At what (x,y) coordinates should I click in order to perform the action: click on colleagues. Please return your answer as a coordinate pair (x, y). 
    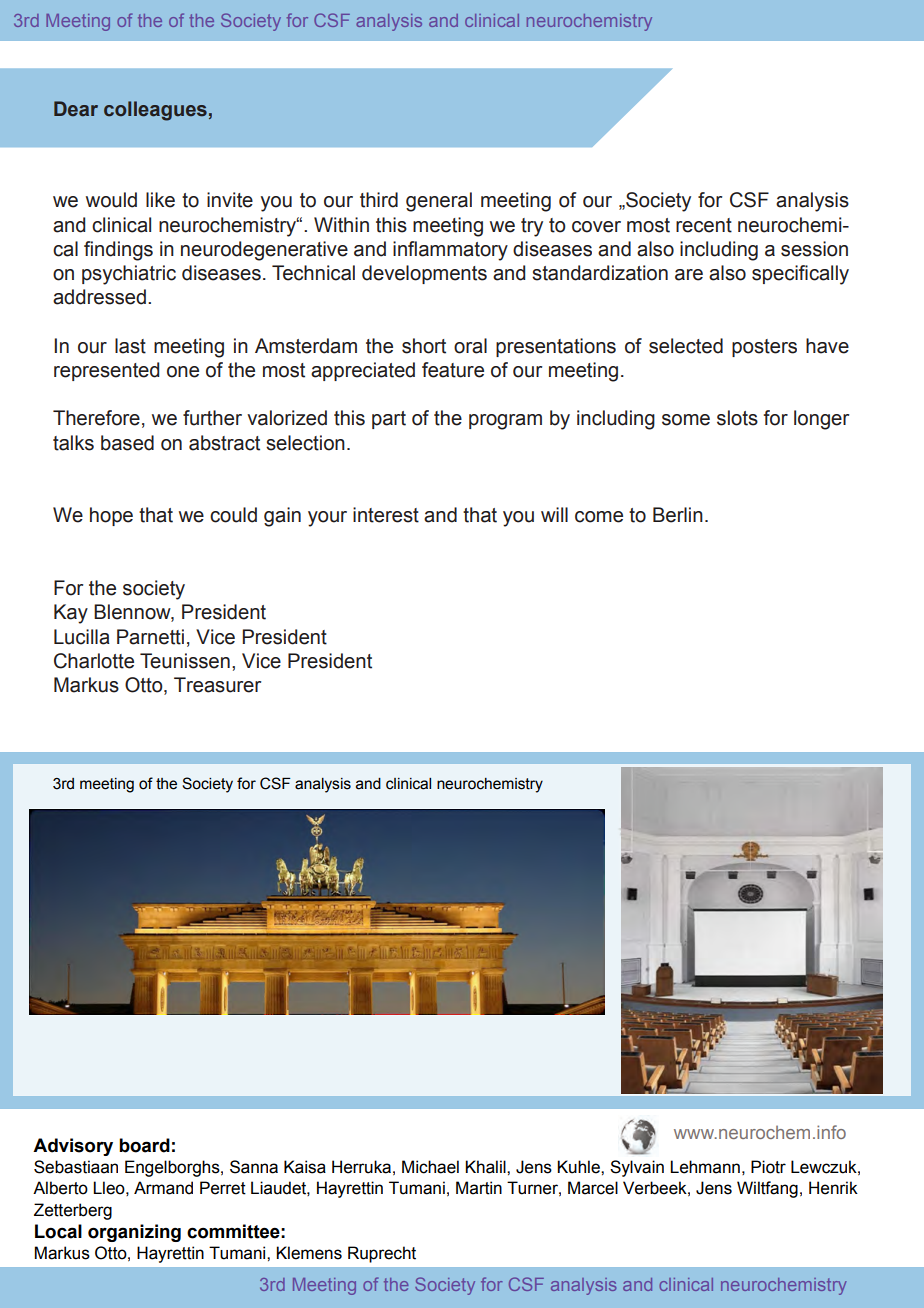
    Looking at the image, I should click on (155, 111).
